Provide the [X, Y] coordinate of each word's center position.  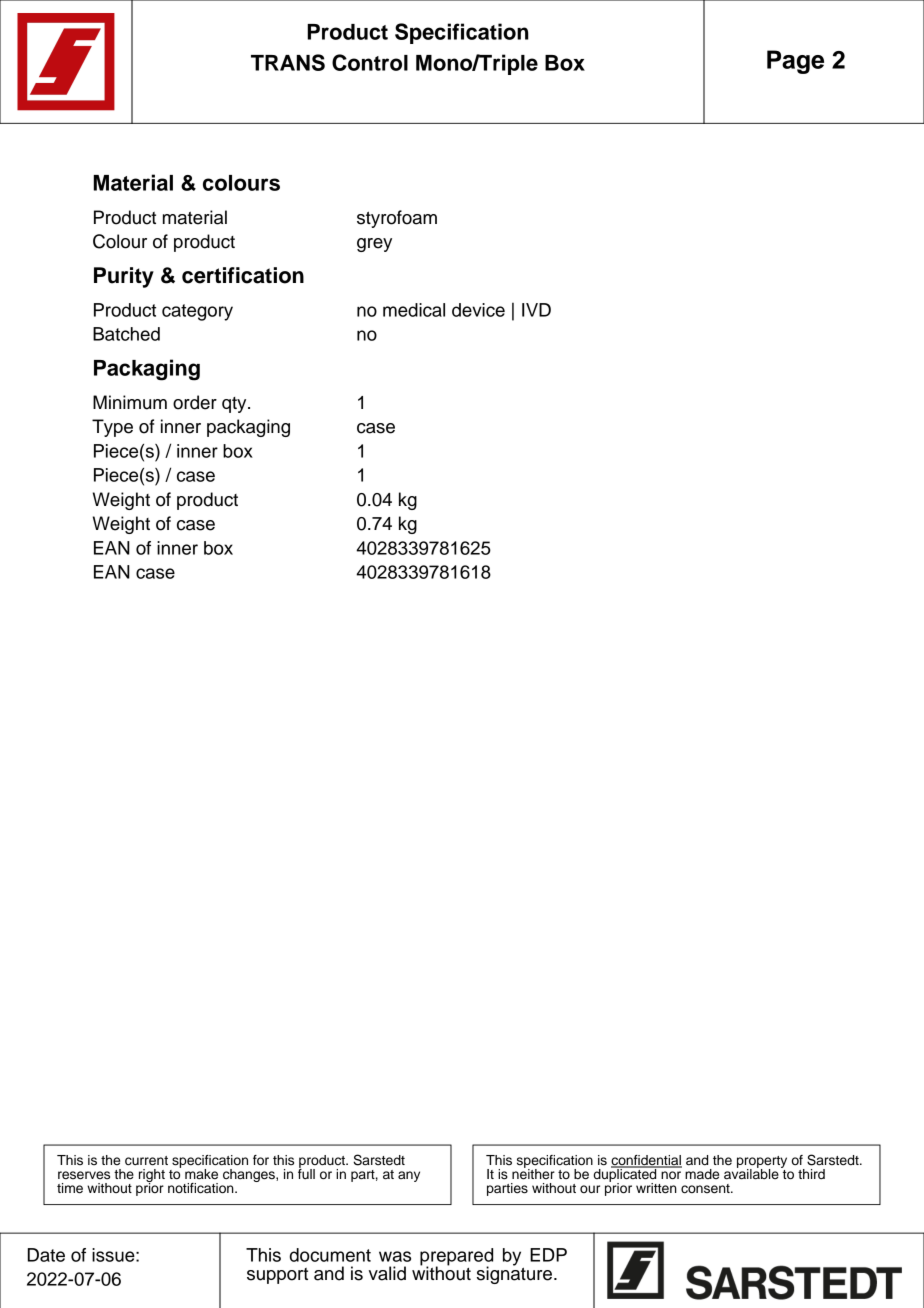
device [478, 310]
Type [112, 428]
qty [235, 405]
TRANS [288, 62]
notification [202, 1188]
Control [370, 62]
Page [795, 62]
